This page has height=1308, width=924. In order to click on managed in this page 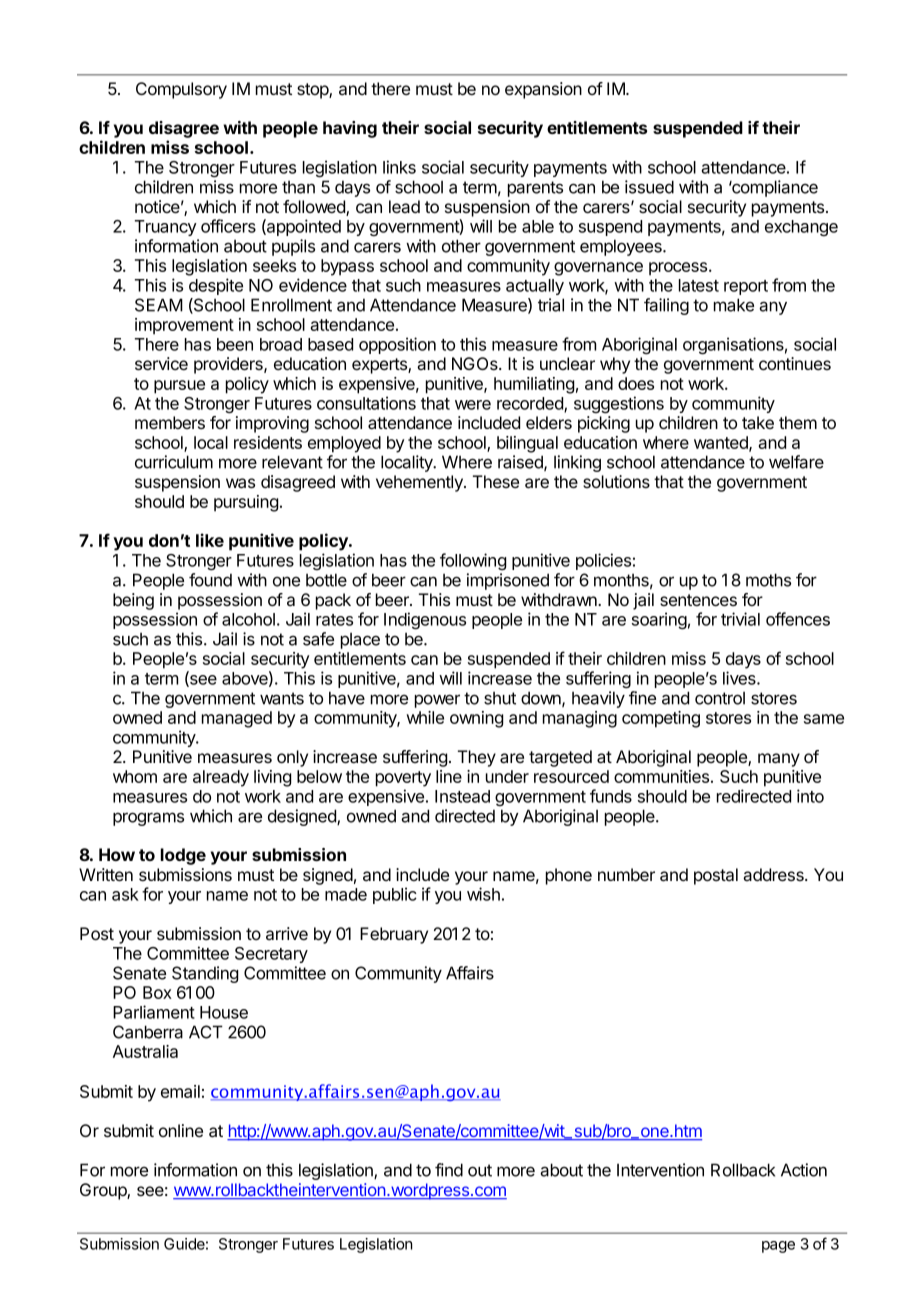, I will do `click(237, 719)`.
